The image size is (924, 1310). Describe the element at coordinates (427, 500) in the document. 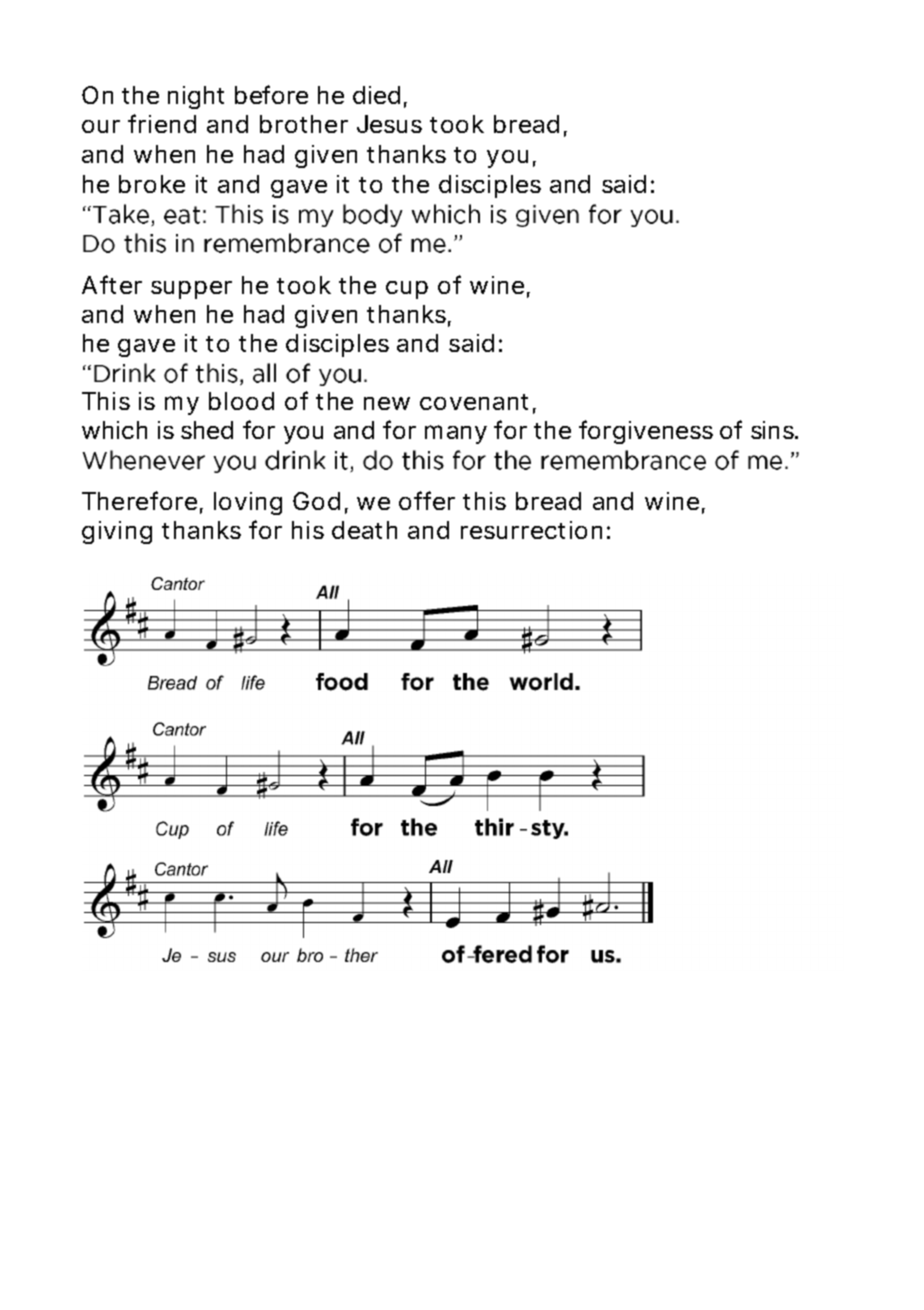

I see `offer` at that location.
